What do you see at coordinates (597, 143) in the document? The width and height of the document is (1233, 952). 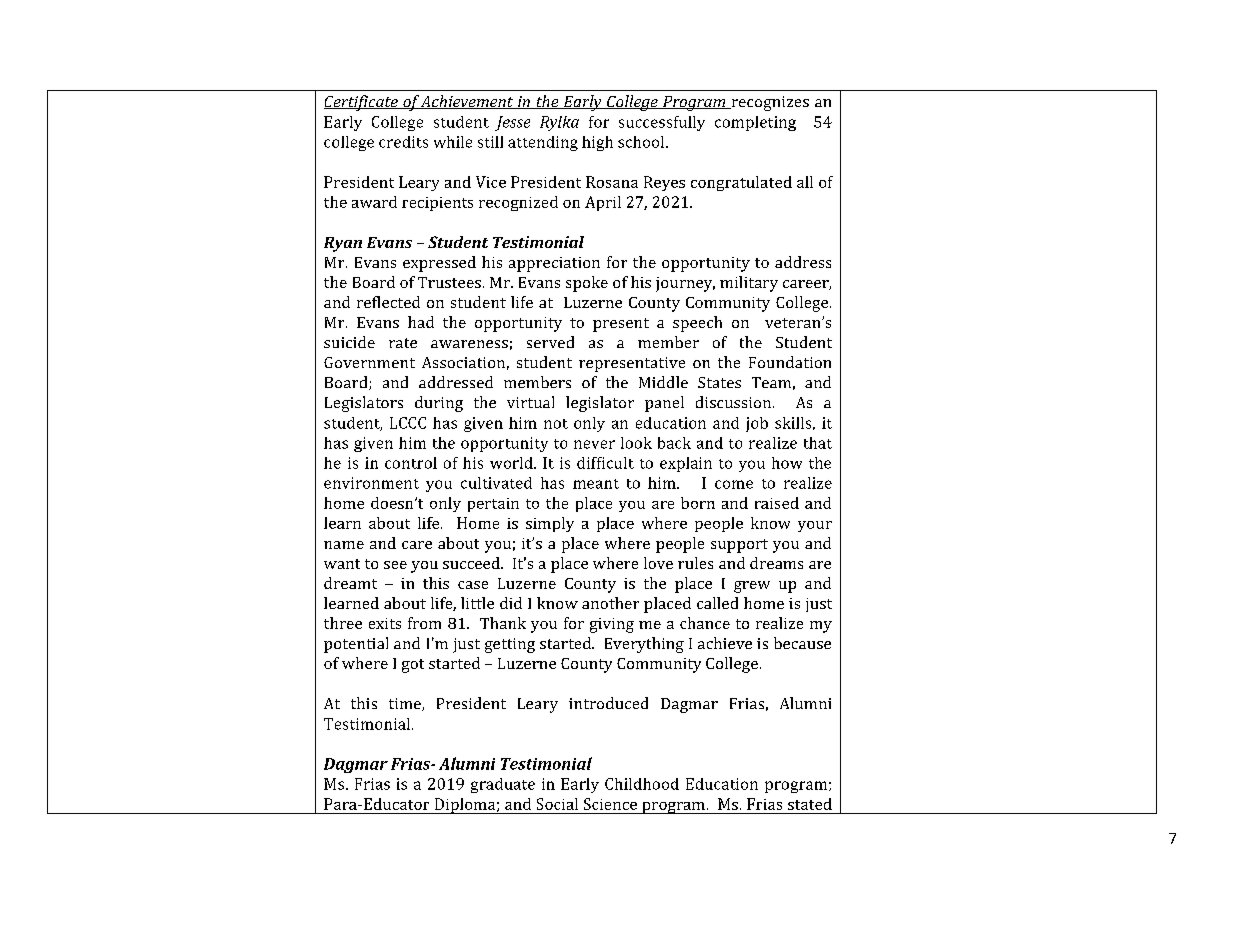 I see `high` at bounding box center [597, 143].
